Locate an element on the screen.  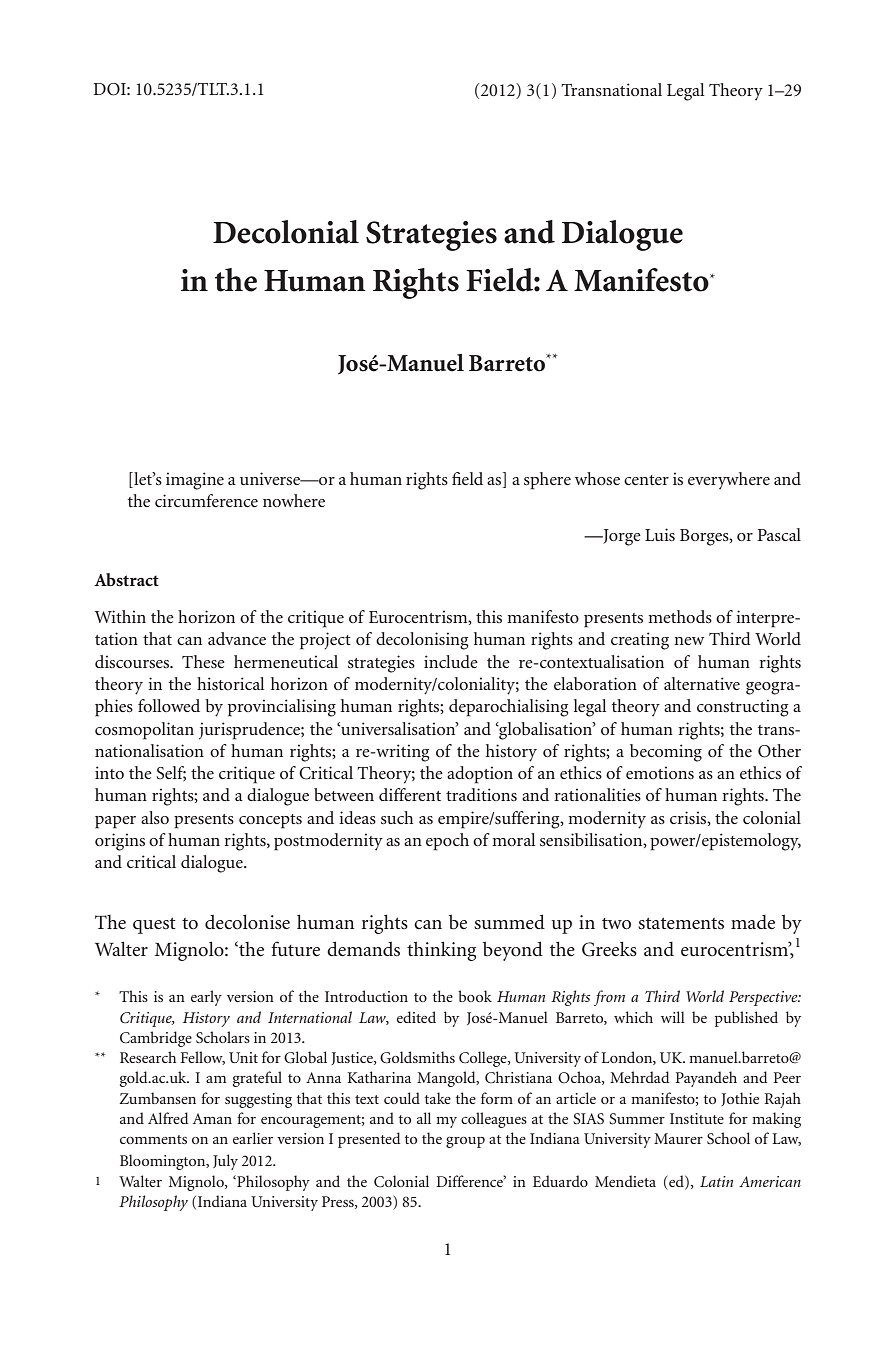
sphere is located at coordinates (547, 481).
